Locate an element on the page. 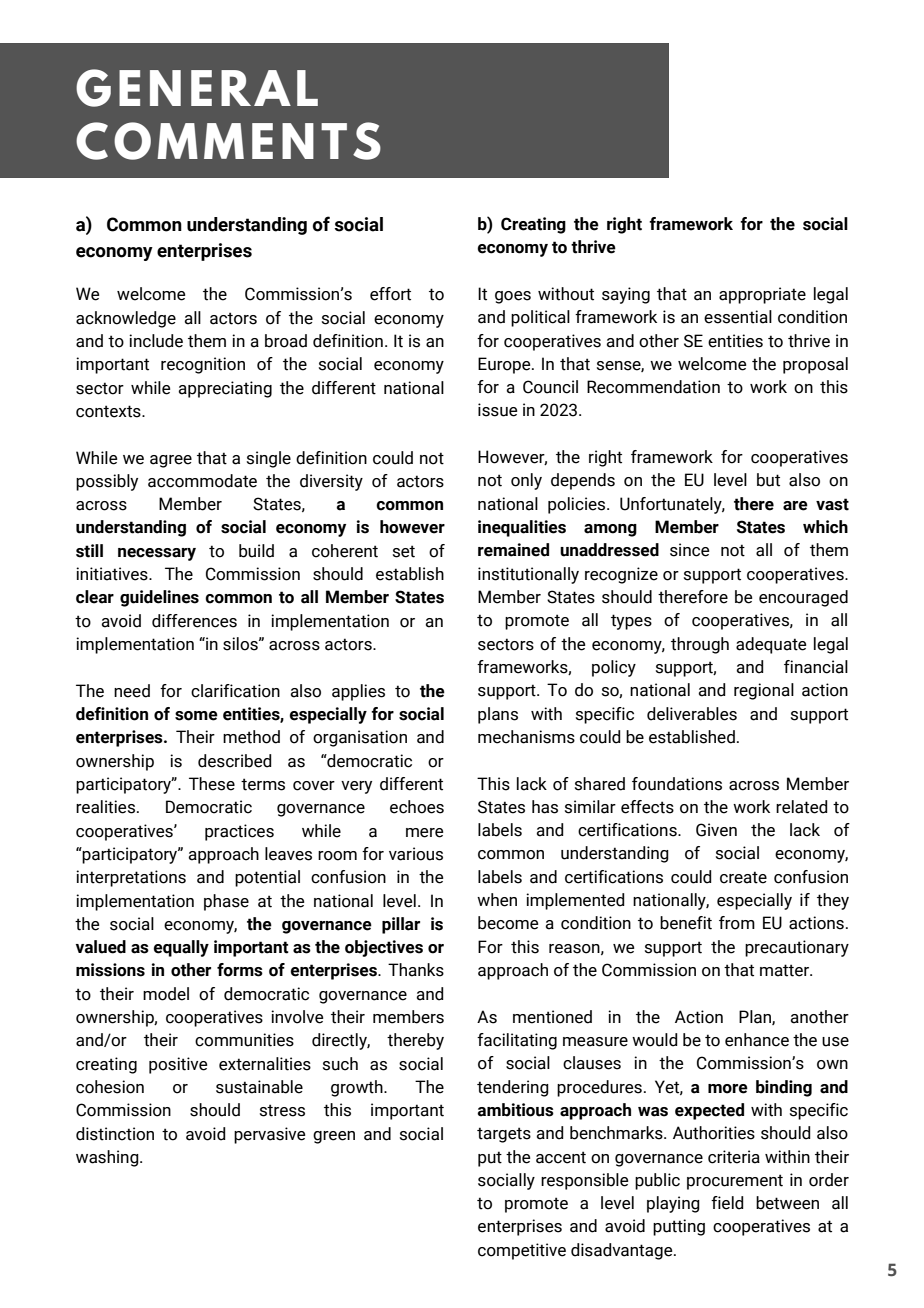 The image size is (924, 1308). equally is located at coordinates (181, 948).
